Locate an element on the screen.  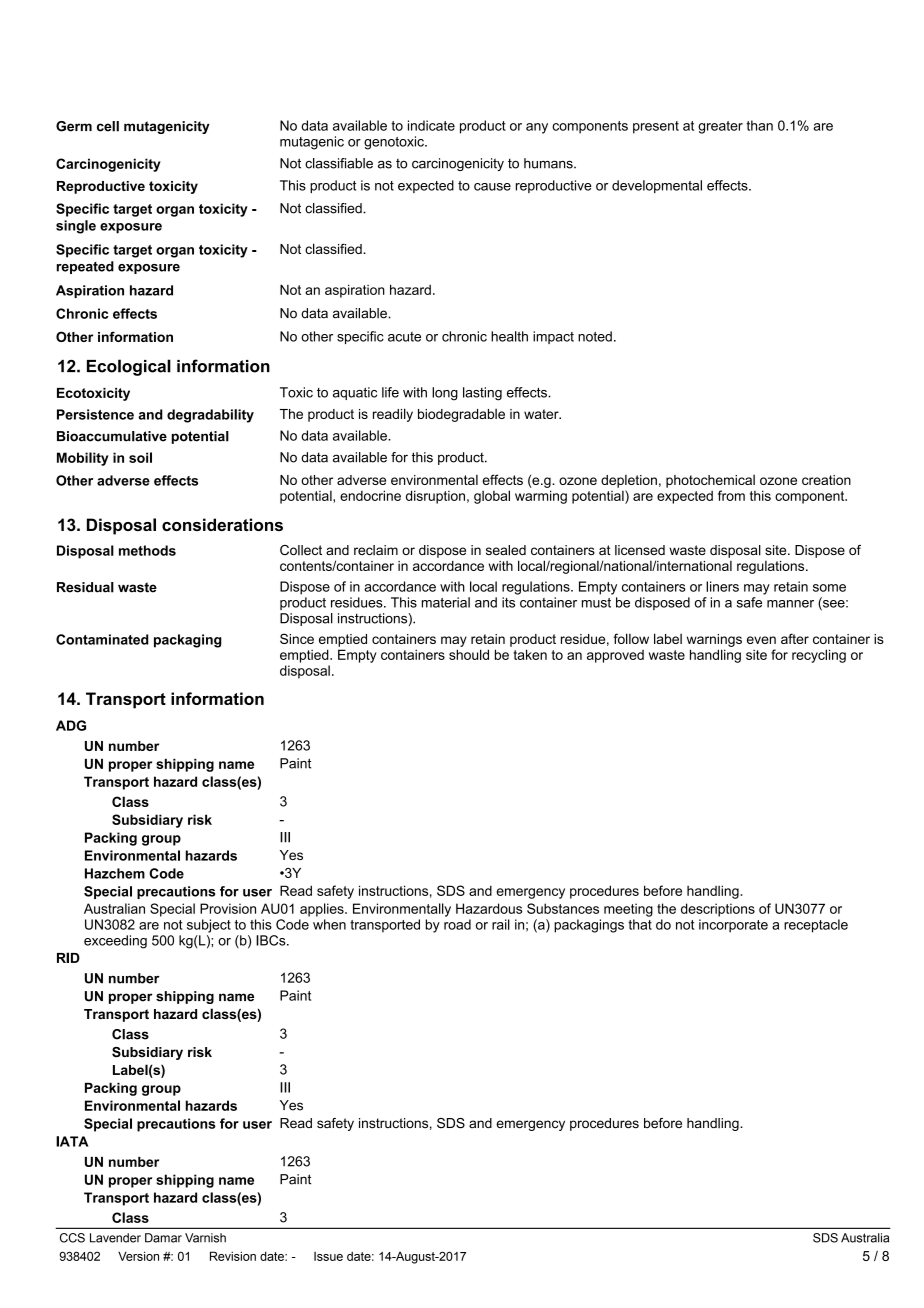
warnings is located at coordinates (714, 640).
